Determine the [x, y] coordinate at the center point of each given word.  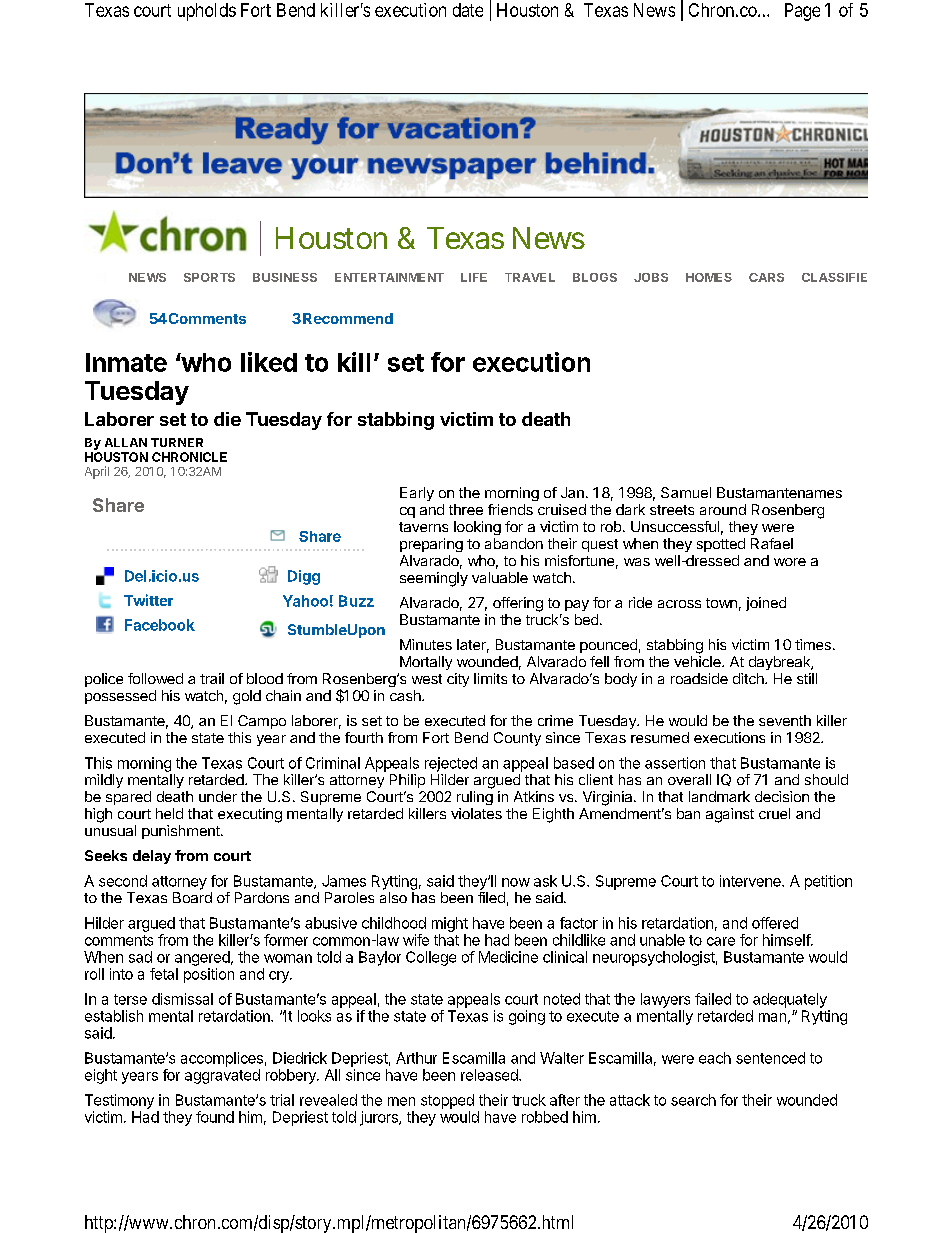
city [458, 680]
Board [192, 897]
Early [417, 494]
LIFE [474, 277]
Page [802, 12]
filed [491, 897]
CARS [766, 277]
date [468, 10]
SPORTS [209, 277]
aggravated [222, 1076]
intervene [751, 881]
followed [155, 678]
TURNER [177, 442]
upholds [207, 12]
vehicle [698, 661]
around [723, 509]
